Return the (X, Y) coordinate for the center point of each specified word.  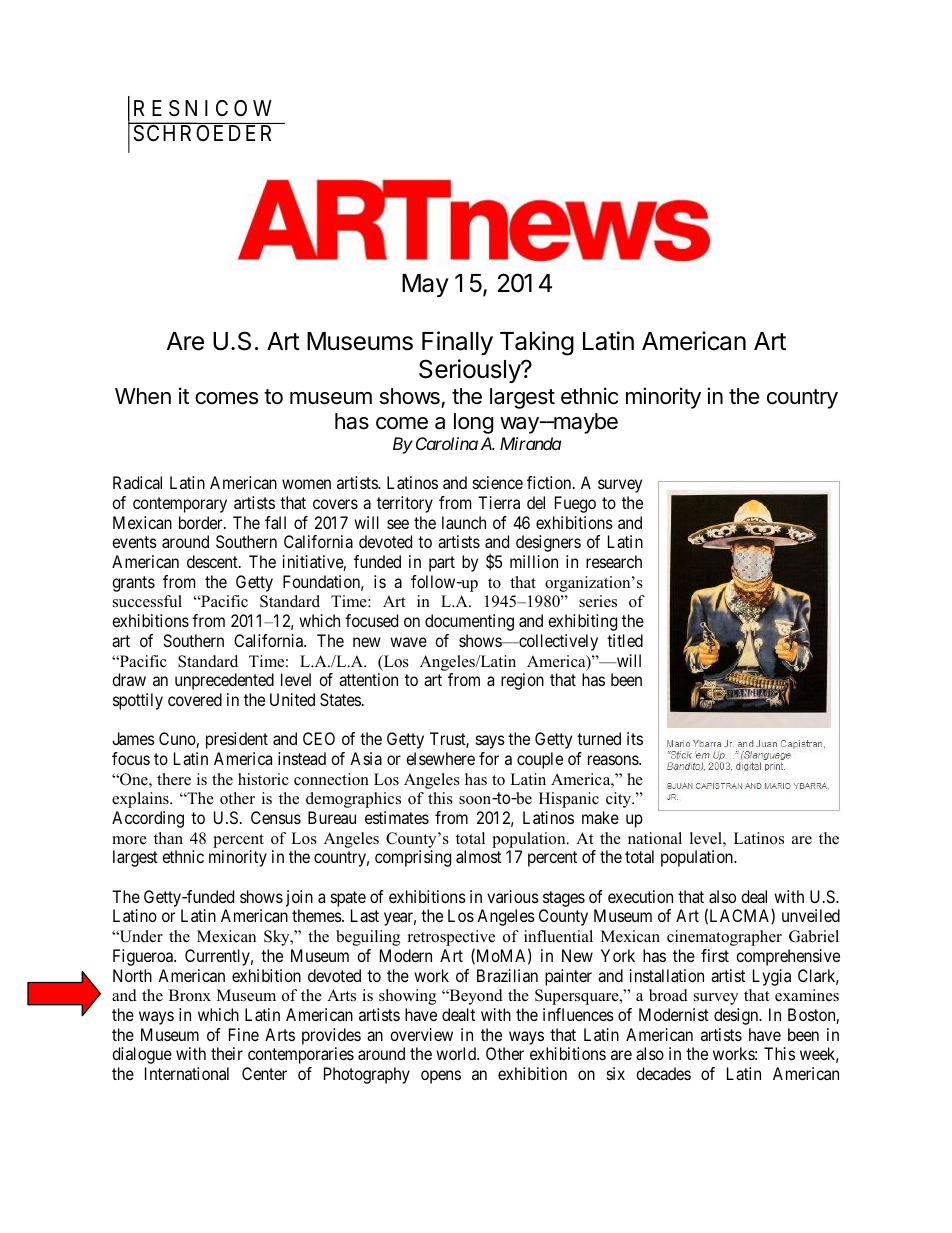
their (227, 1053)
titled (625, 640)
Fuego (575, 504)
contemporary (180, 505)
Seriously (470, 371)
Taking (537, 343)
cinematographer (724, 938)
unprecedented (224, 681)
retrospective (451, 939)
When (143, 396)
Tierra (499, 502)
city (620, 800)
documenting (469, 622)
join (299, 898)
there (174, 779)
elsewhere (440, 758)
